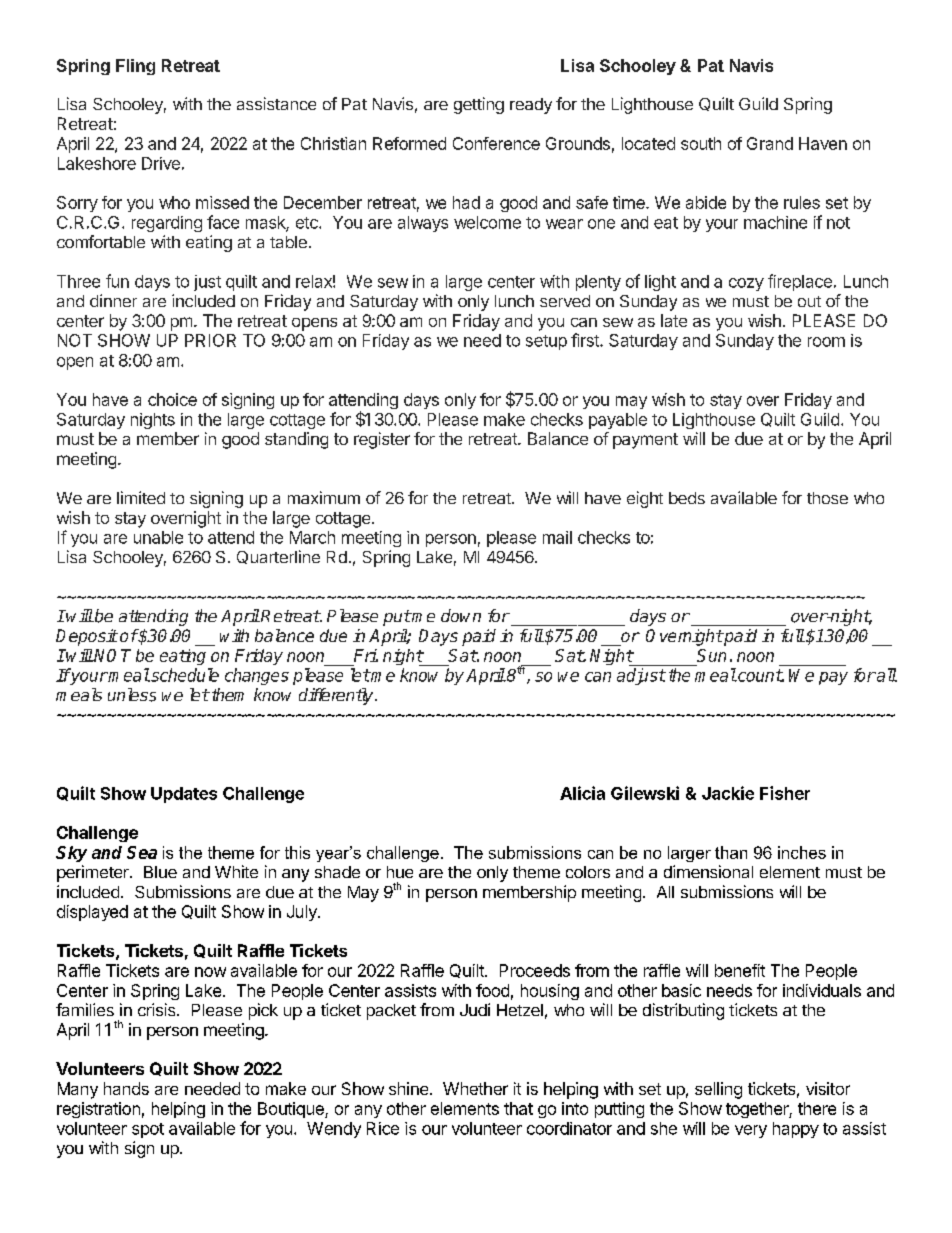  What do you see at coordinates (770, 143) in the document?
I see `Grand` at bounding box center [770, 143].
